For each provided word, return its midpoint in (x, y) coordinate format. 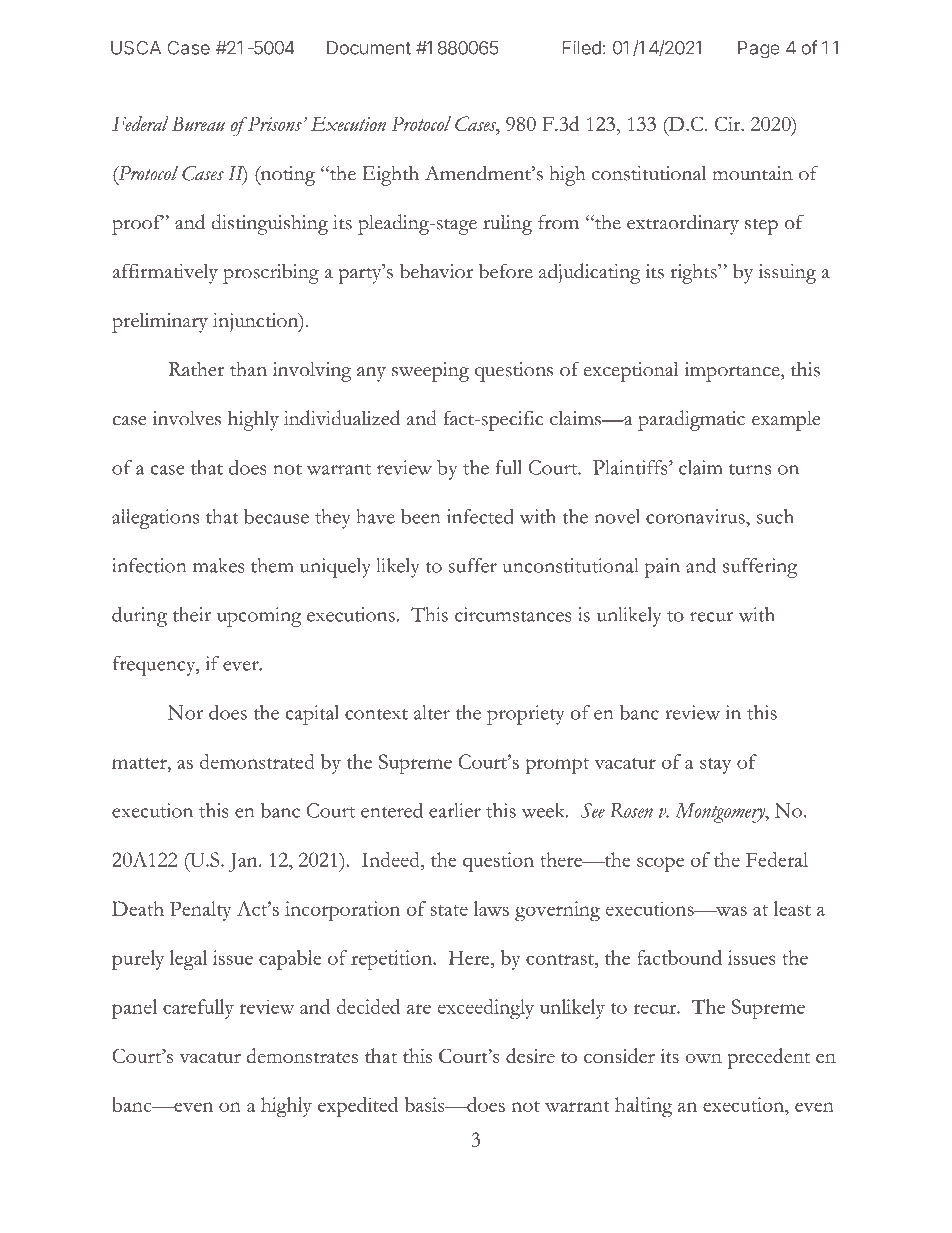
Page (759, 50)
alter (432, 712)
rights (694, 274)
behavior (436, 271)
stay (715, 766)
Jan (244, 862)
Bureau (198, 123)
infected (480, 516)
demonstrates (302, 1055)
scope (660, 864)
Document (369, 48)
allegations (155, 519)
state (449, 910)
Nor (185, 712)
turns (750, 469)
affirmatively (165, 273)
